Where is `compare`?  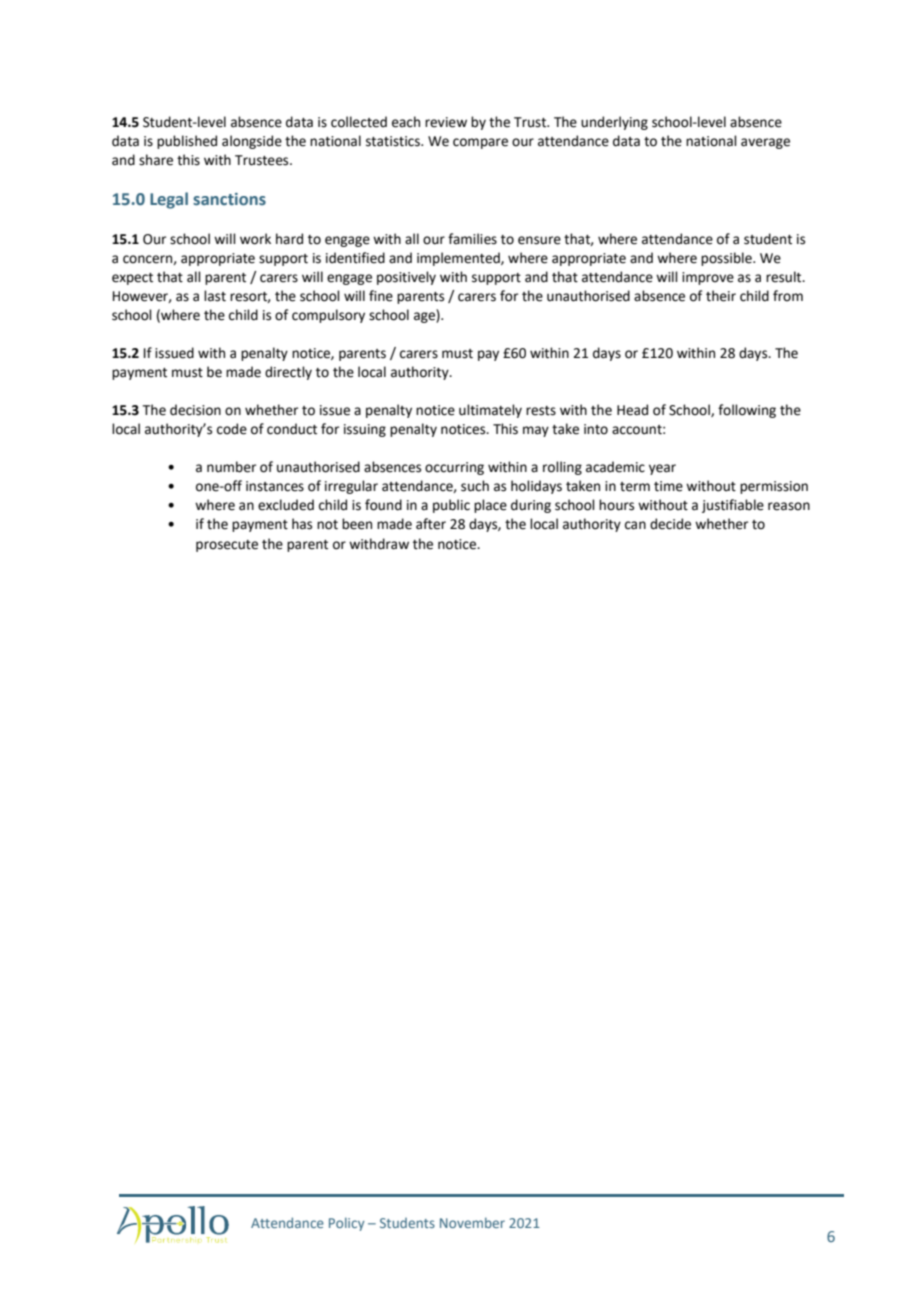 compare is located at coordinates (480, 143).
